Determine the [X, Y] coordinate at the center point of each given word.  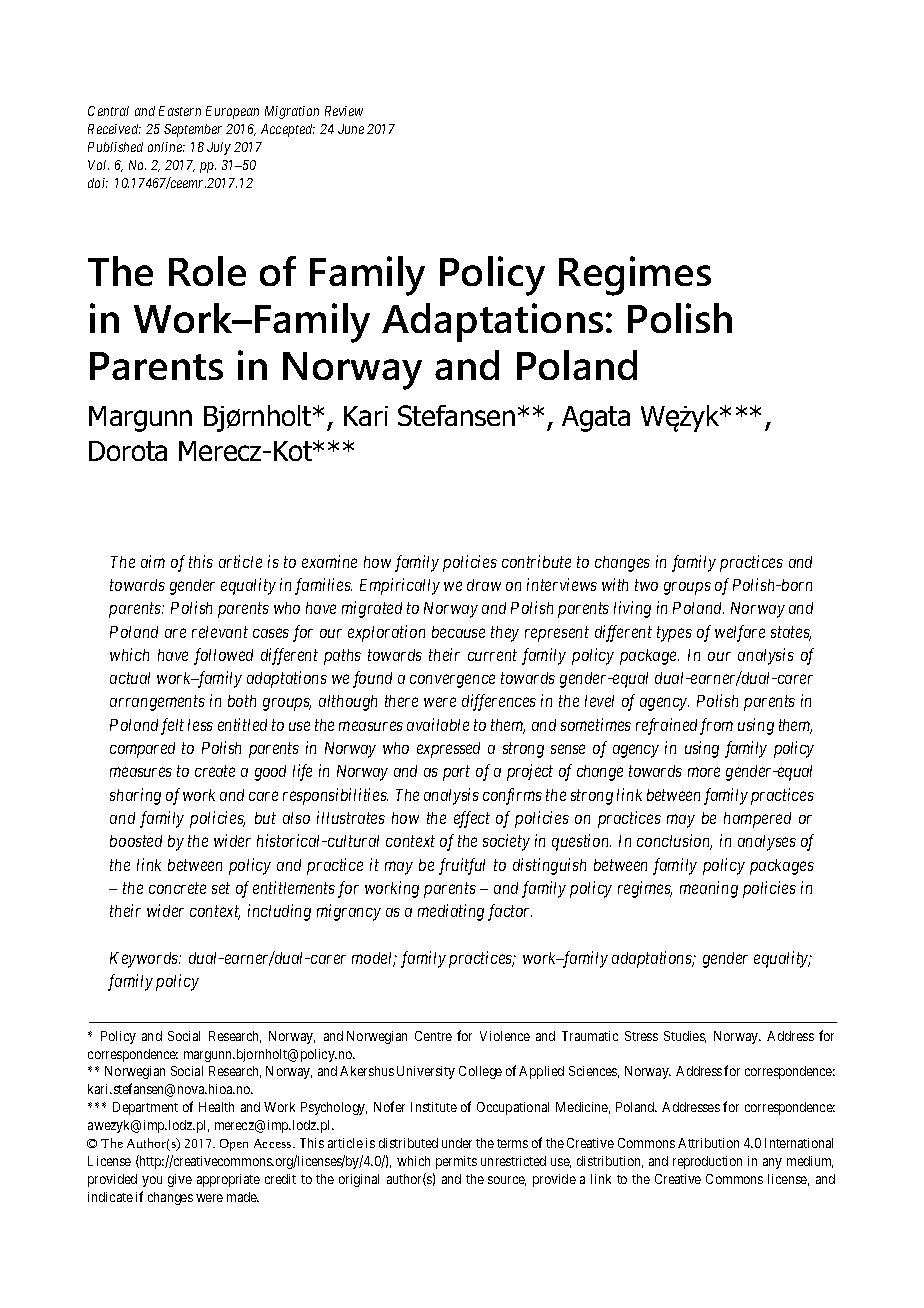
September [193, 130]
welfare [740, 633]
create [215, 771]
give [180, 1180]
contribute [536, 561]
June [351, 129]
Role [207, 271]
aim [153, 561]
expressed [448, 750]
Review [344, 111]
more [704, 772]
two [646, 585]
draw [484, 585]
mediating [451, 912]
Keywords [145, 960]
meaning [709, 889]
